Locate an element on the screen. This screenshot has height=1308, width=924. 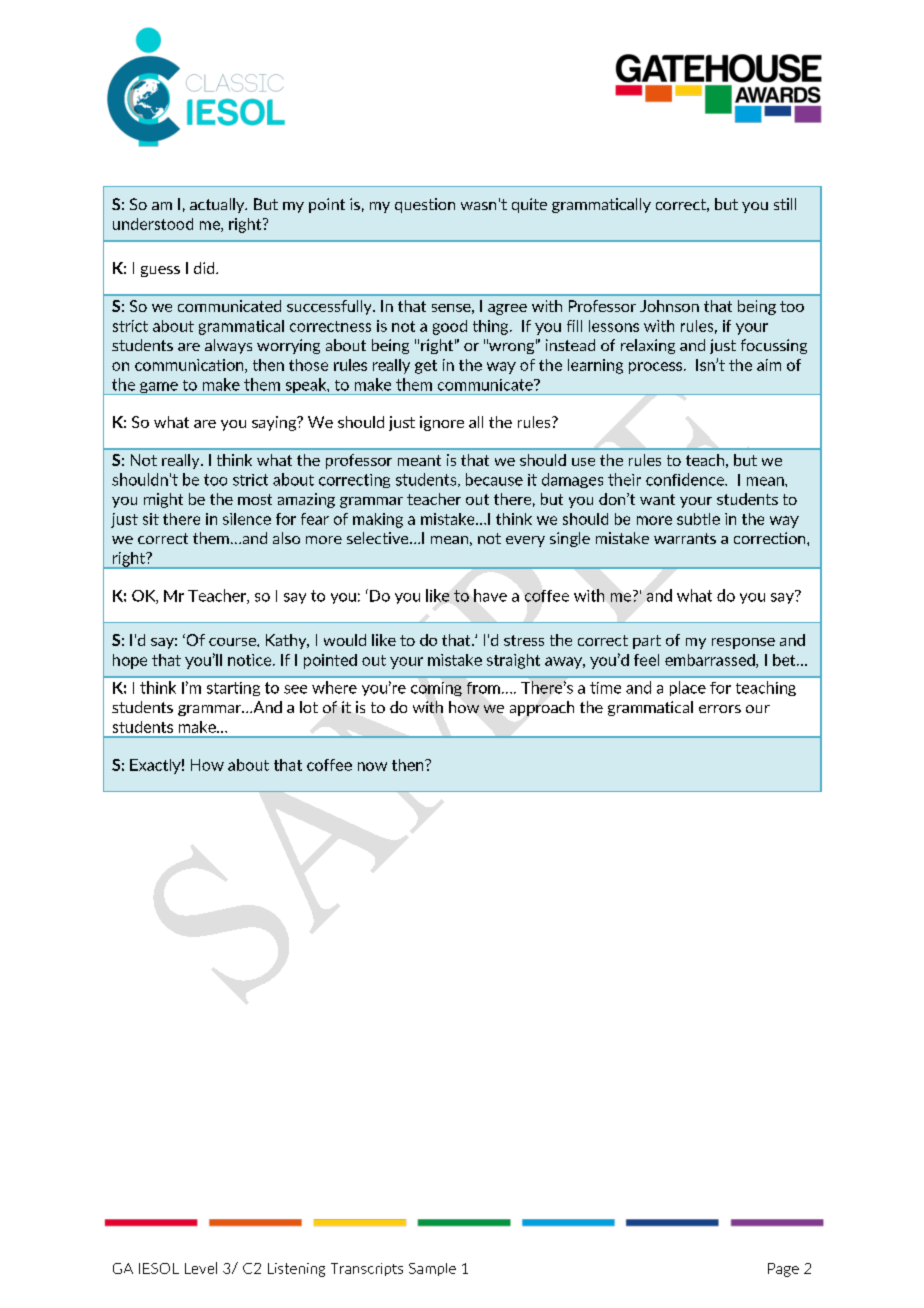
still is located at coordinates (785, 204).
